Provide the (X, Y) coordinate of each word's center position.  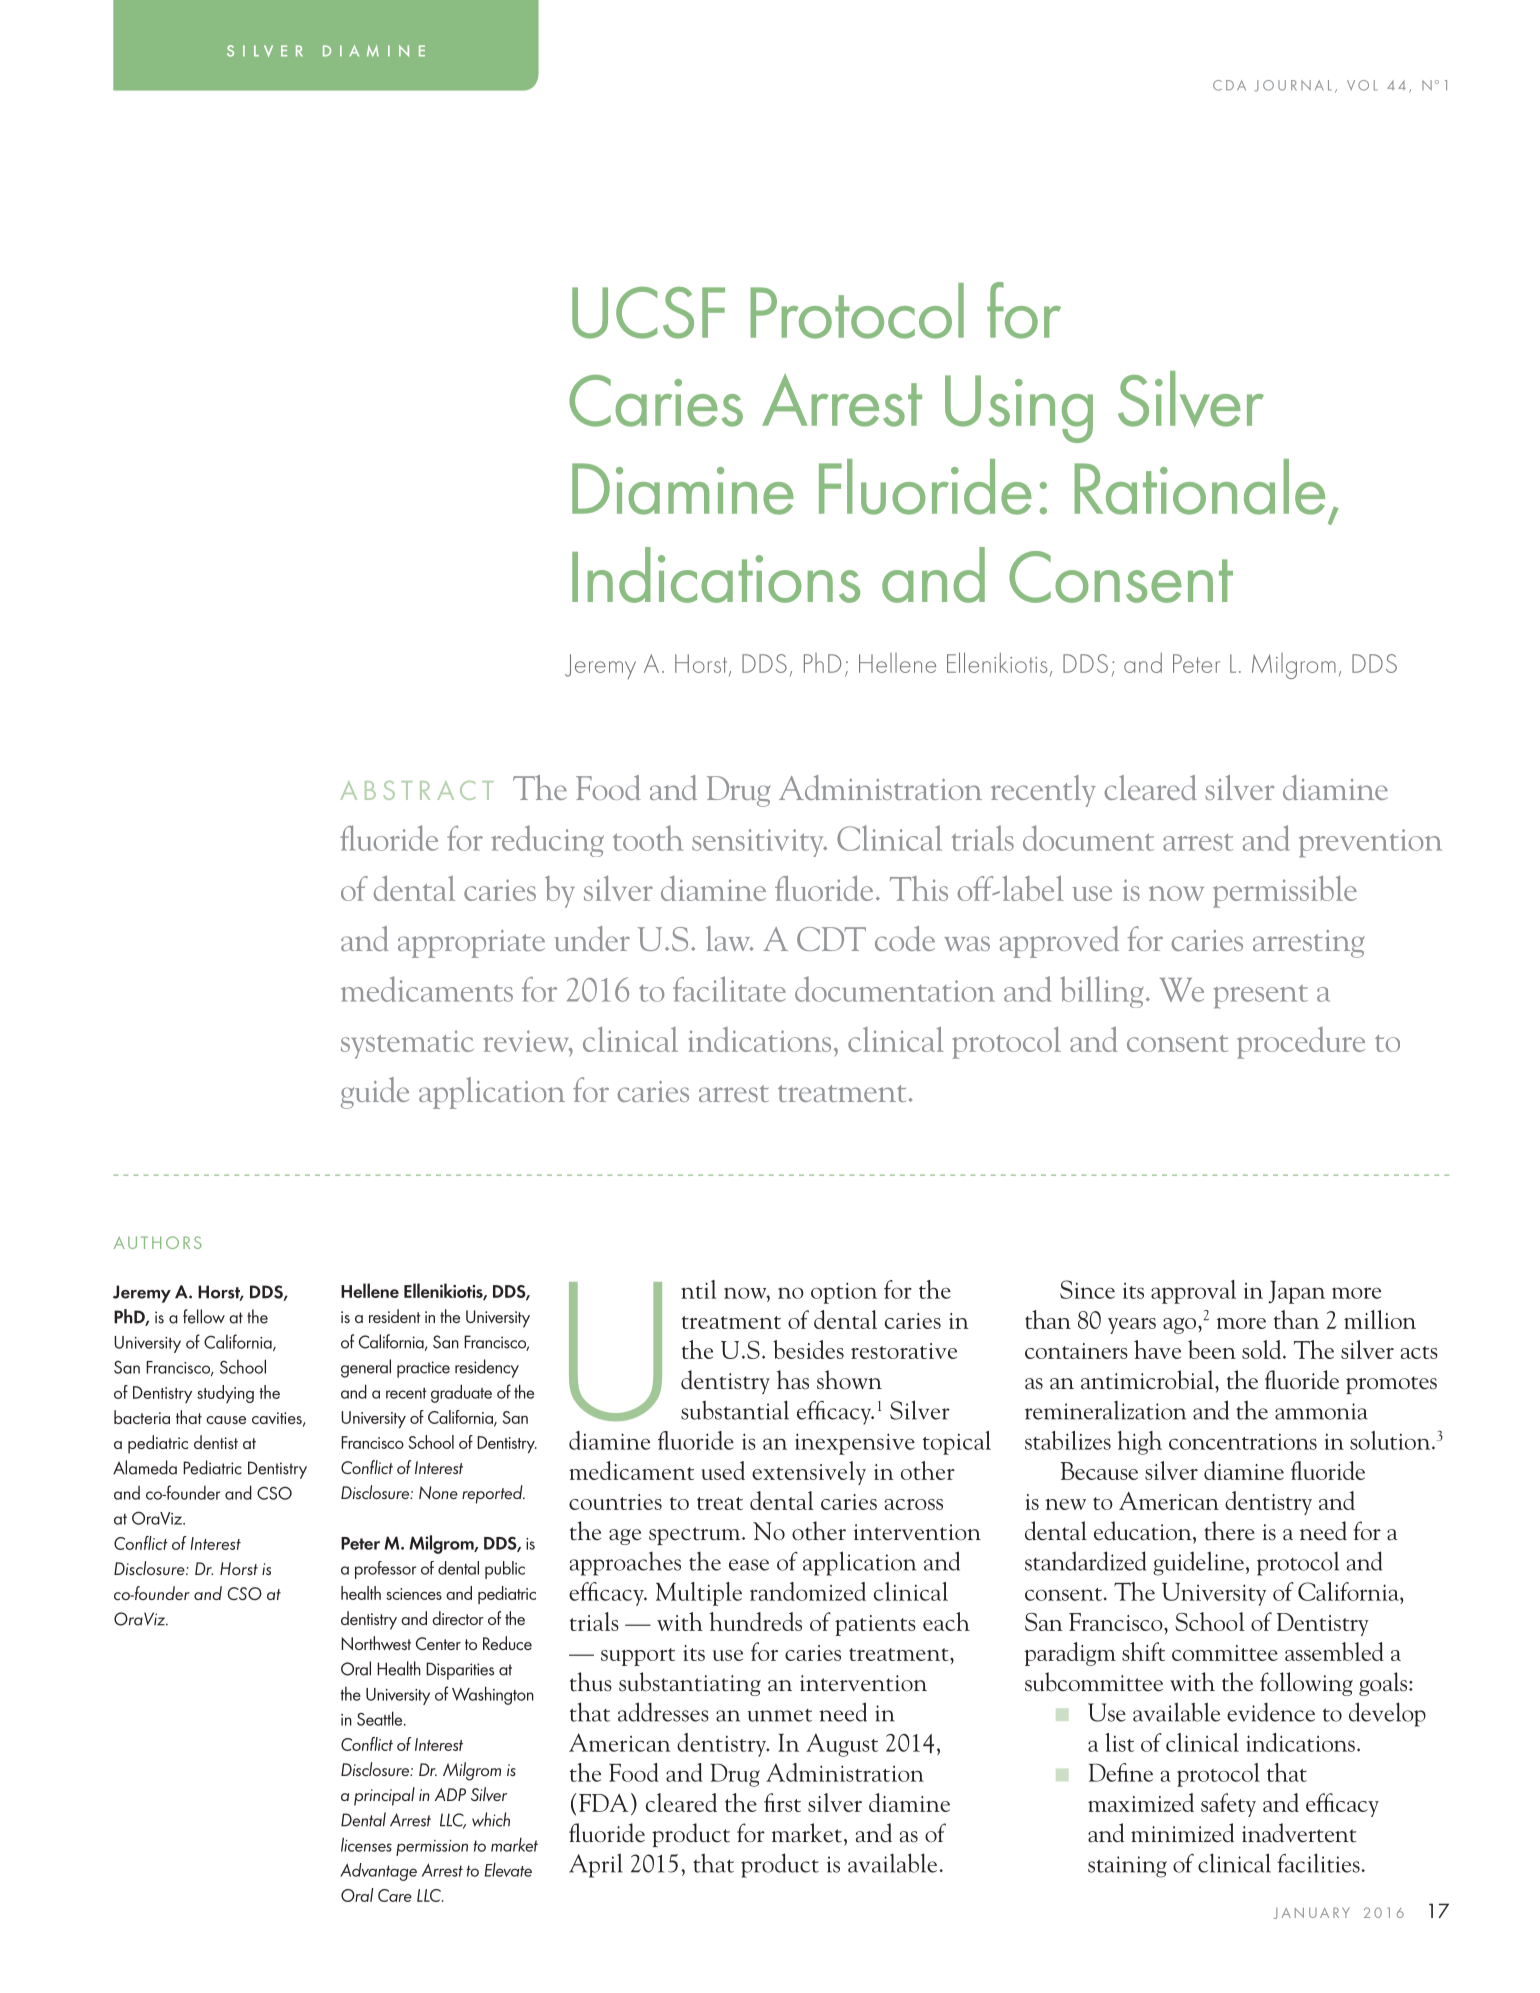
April (596, 1865)
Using (1019, 409)
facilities (1319, 1863)
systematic (407, 1044)
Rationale (1200, 487)
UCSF (648, 313)
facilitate (729, 989)
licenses (366, 1844)
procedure (1301, 1043)
